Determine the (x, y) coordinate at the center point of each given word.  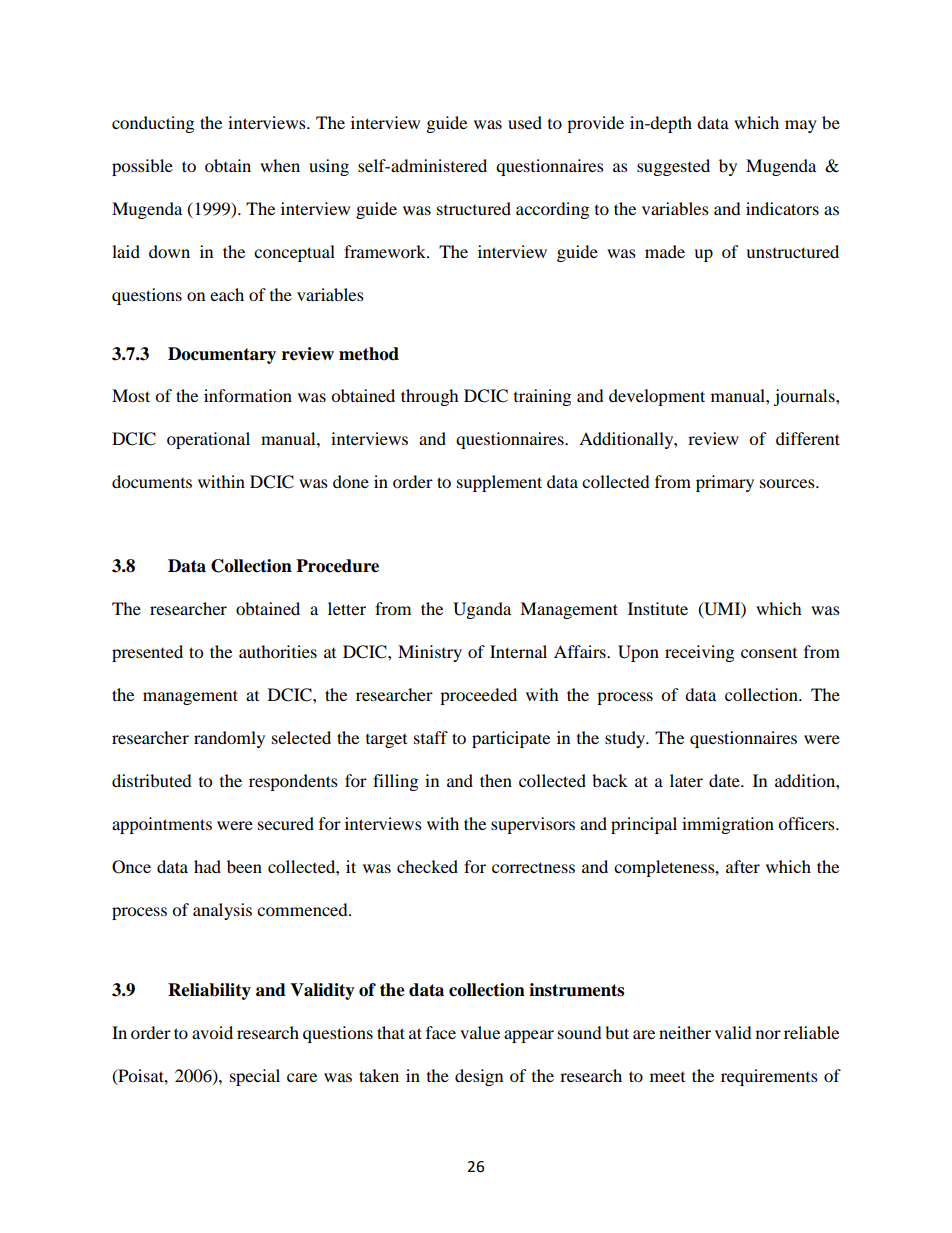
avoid (212, 1032)
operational (208, 440)
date (725, 780)
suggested (673, 167)
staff (431, 737)
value (480, 1032)
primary (725, 483)
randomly (229, 739)
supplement (499, 483)
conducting (153, 124)
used (525, 122)
